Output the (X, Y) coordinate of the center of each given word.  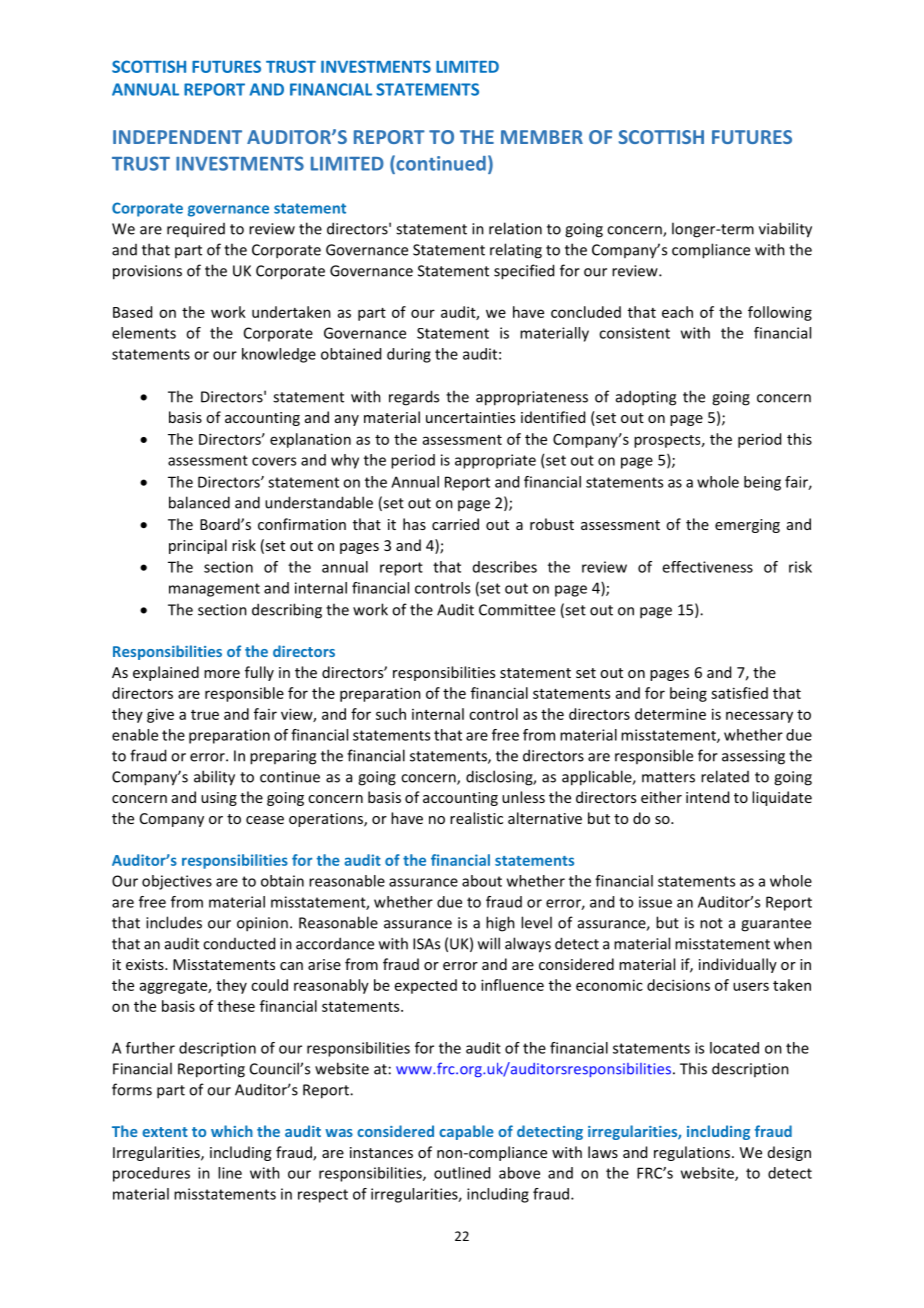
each (677, 312)
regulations (692, 1153)
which (232, 1131)
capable (466, 1132)
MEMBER (542, 137)
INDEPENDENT (177, 137)
